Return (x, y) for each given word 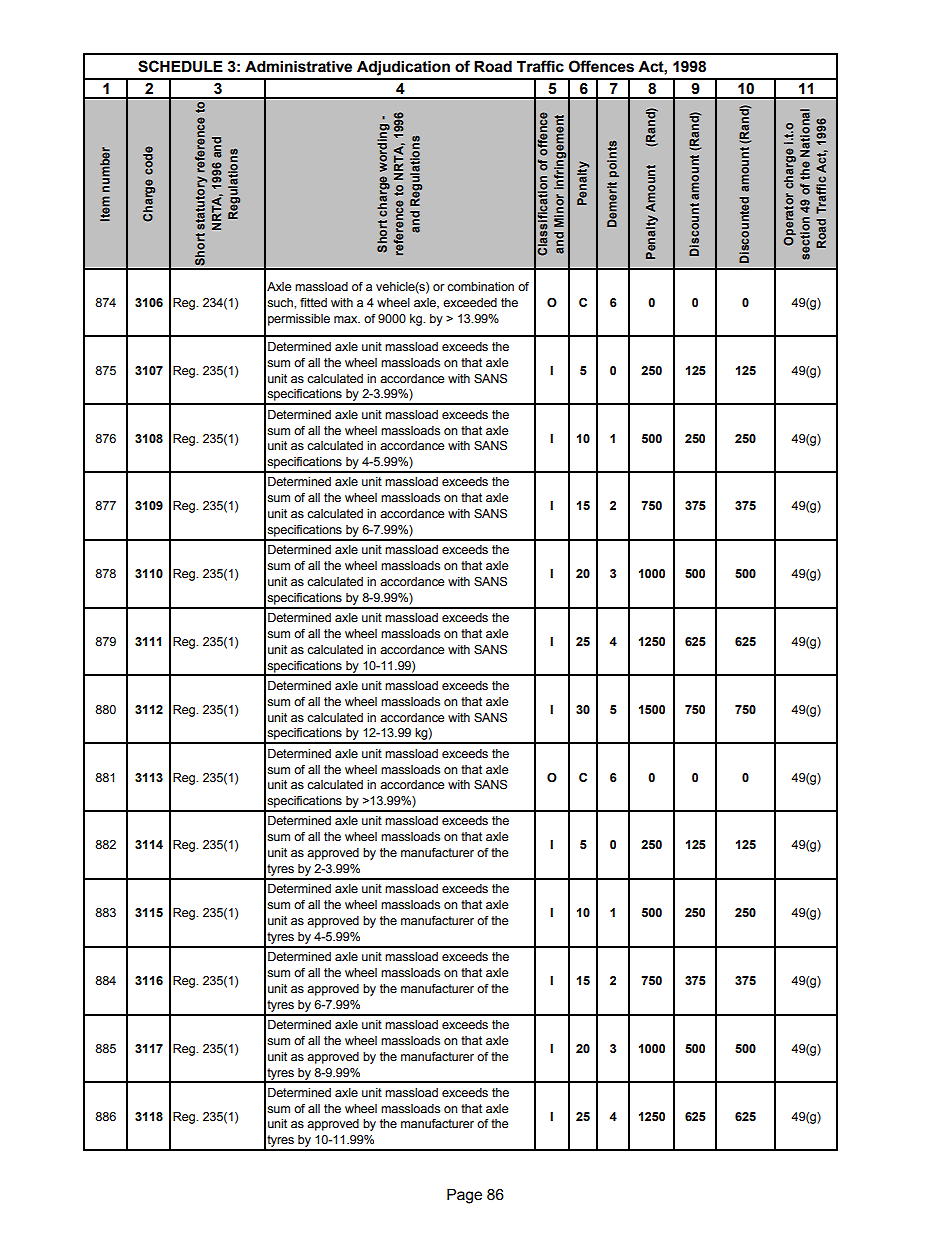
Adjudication (403, 68)
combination (480, 287)
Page (464, 1196)
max (347, 320)
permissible (299, 320)
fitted (313, 303)
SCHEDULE (180, 66)
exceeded (470, 303)
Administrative (298, 67)
